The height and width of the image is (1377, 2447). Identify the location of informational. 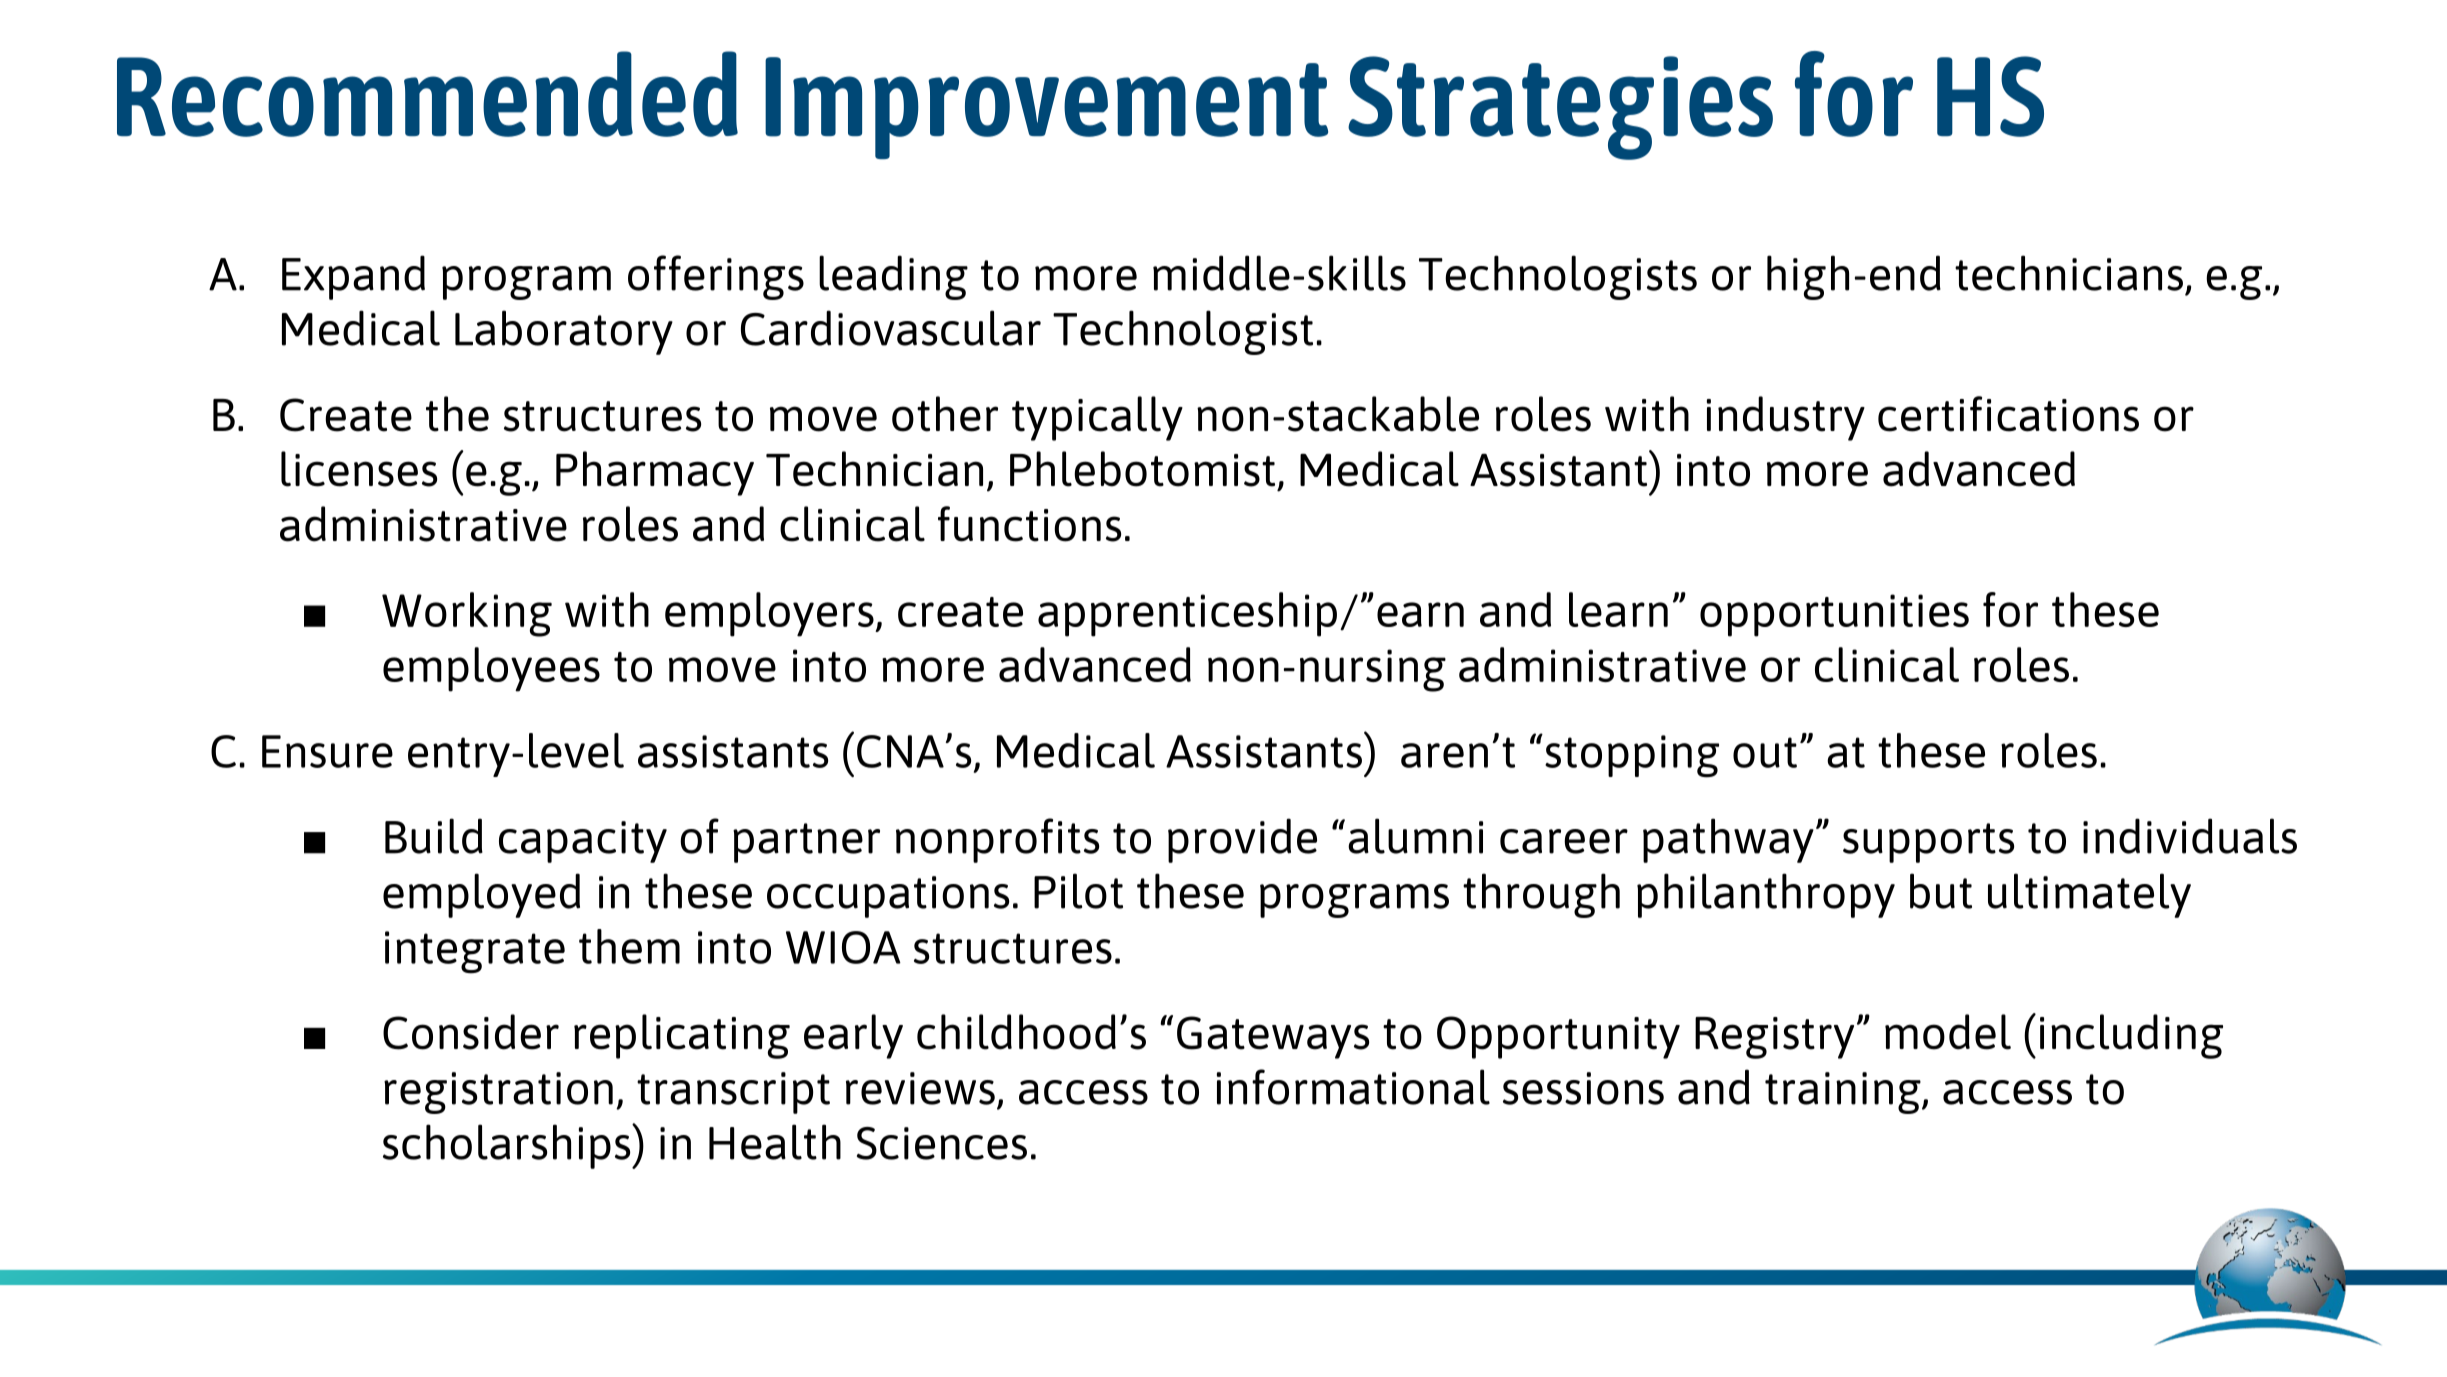
(1353, 1087).
